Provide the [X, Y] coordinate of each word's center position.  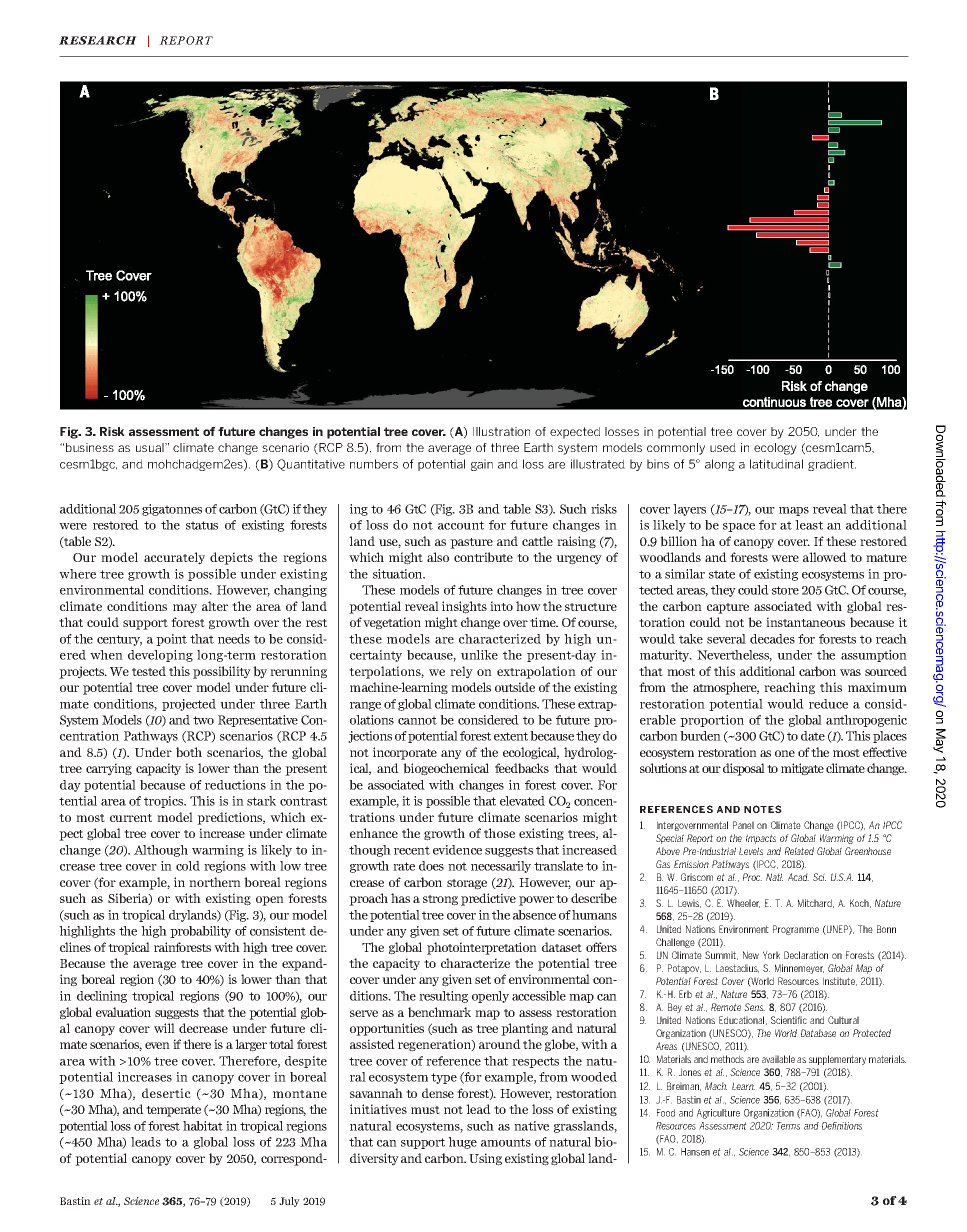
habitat [203, 1126]
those [499, 833]
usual [151, 447]
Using [485, 1159]
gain [482, 465]
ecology [775, 449]
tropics [165, 802]
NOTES [763, 809]
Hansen [695, 1152]
